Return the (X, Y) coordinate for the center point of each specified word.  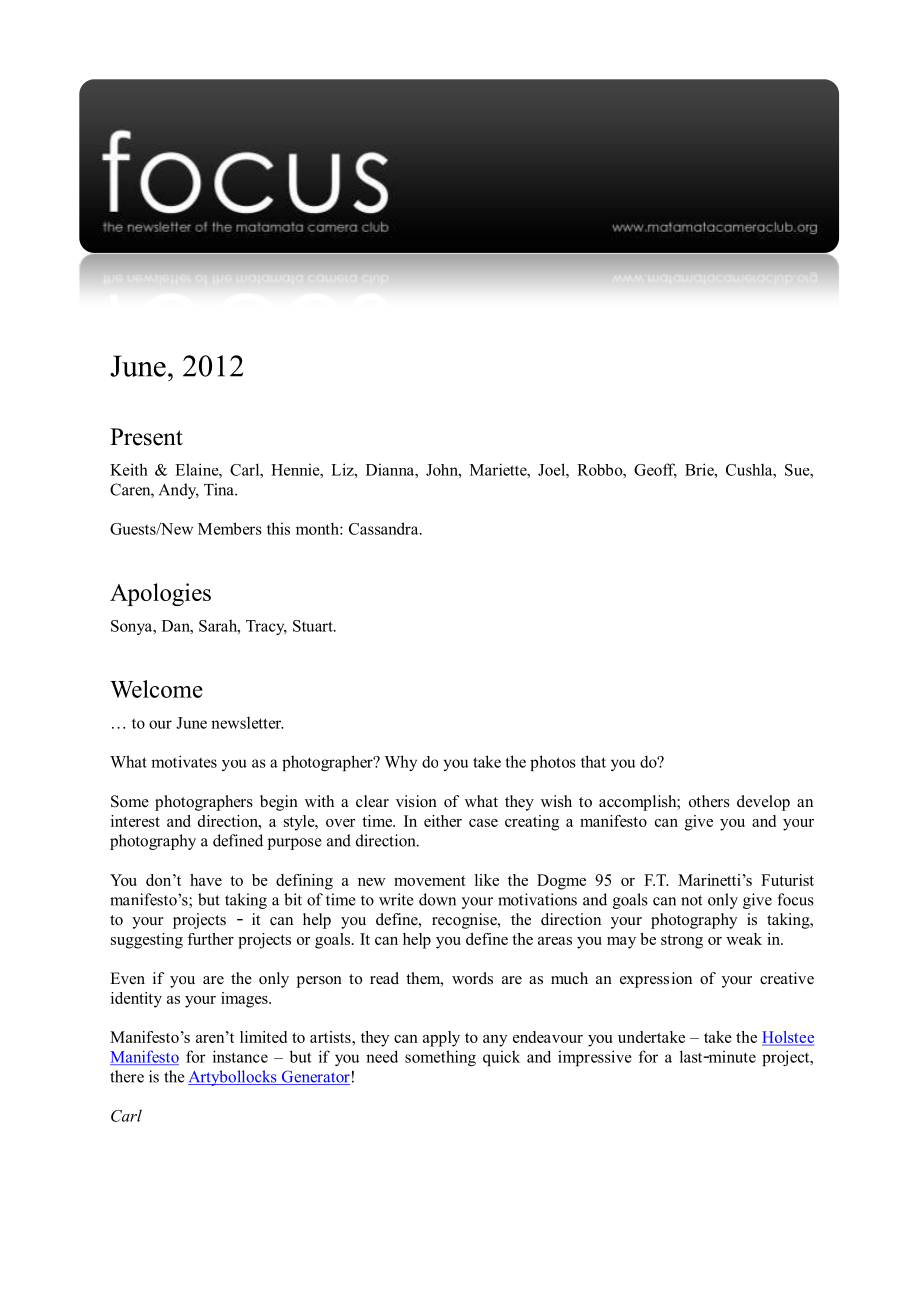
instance (240, 1056)
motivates (184, 761)
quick (501, 1058)
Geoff (655, 470)
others (709, 801)
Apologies (160, 594)
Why (400, 763)
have (206, 880)
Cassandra (385, 528)
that (593, 761)
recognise (465, 921)
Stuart (314, 626)
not (691, 900)
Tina (220, 489)
